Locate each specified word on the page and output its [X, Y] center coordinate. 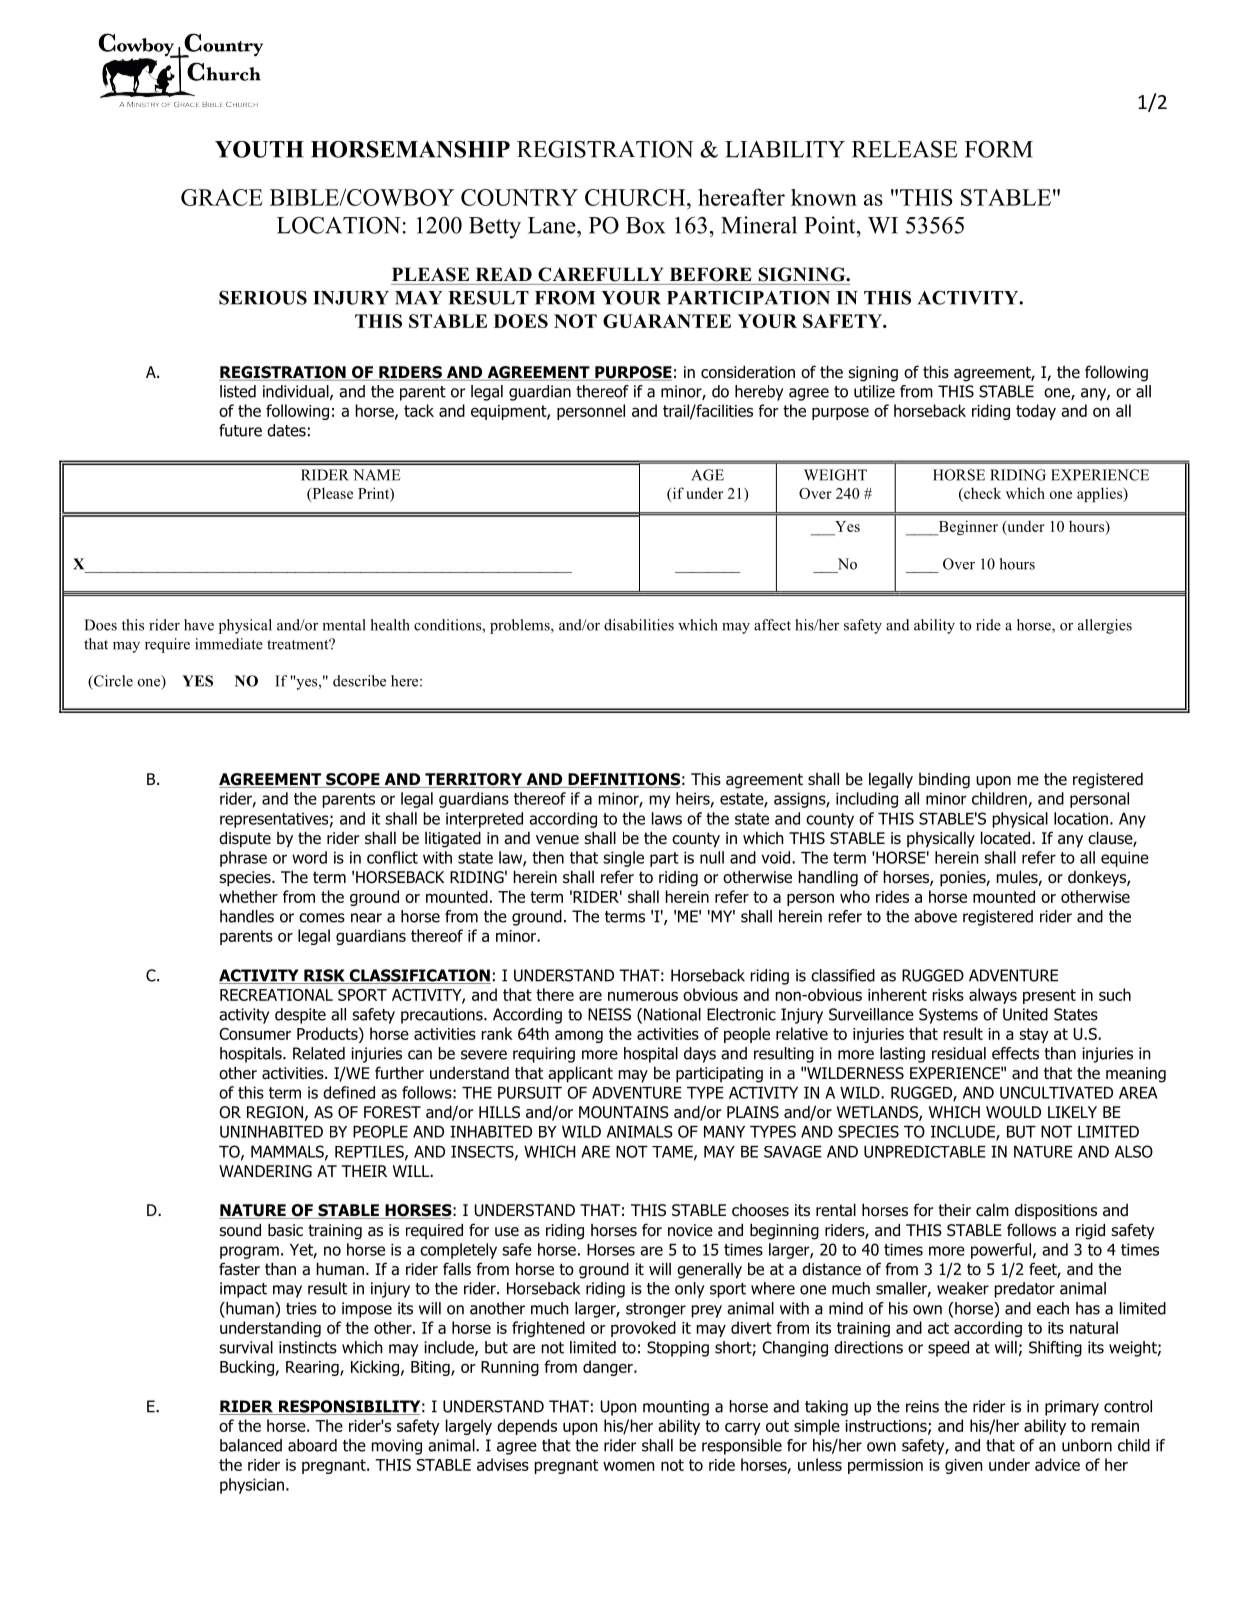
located [1007, 838]
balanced [251, 1445]
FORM [999, 149]
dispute [245, 839]
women [629, 1466]
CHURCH [636, 197]
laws [667, 818]
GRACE [222, 197]
